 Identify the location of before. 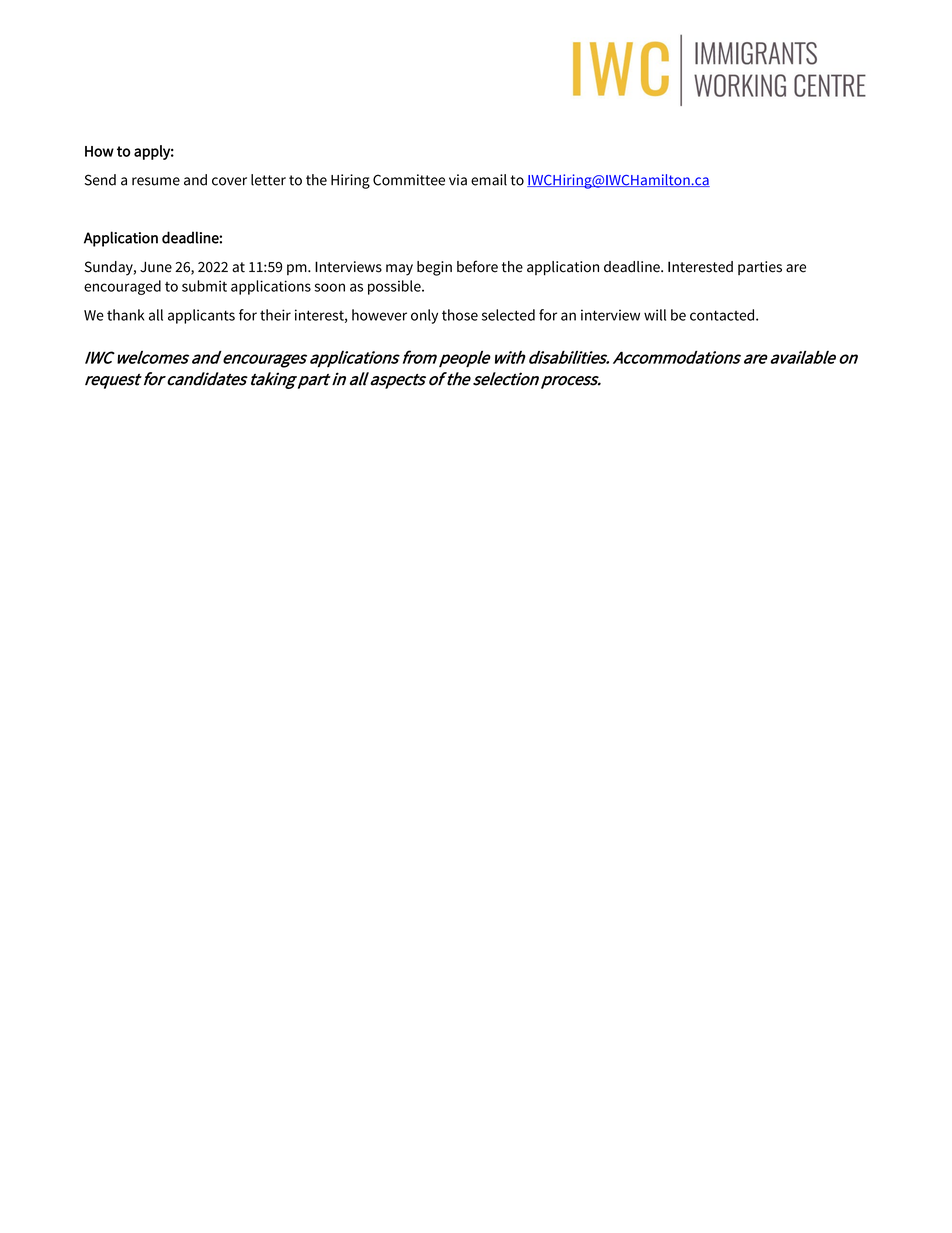
(477, 266).
